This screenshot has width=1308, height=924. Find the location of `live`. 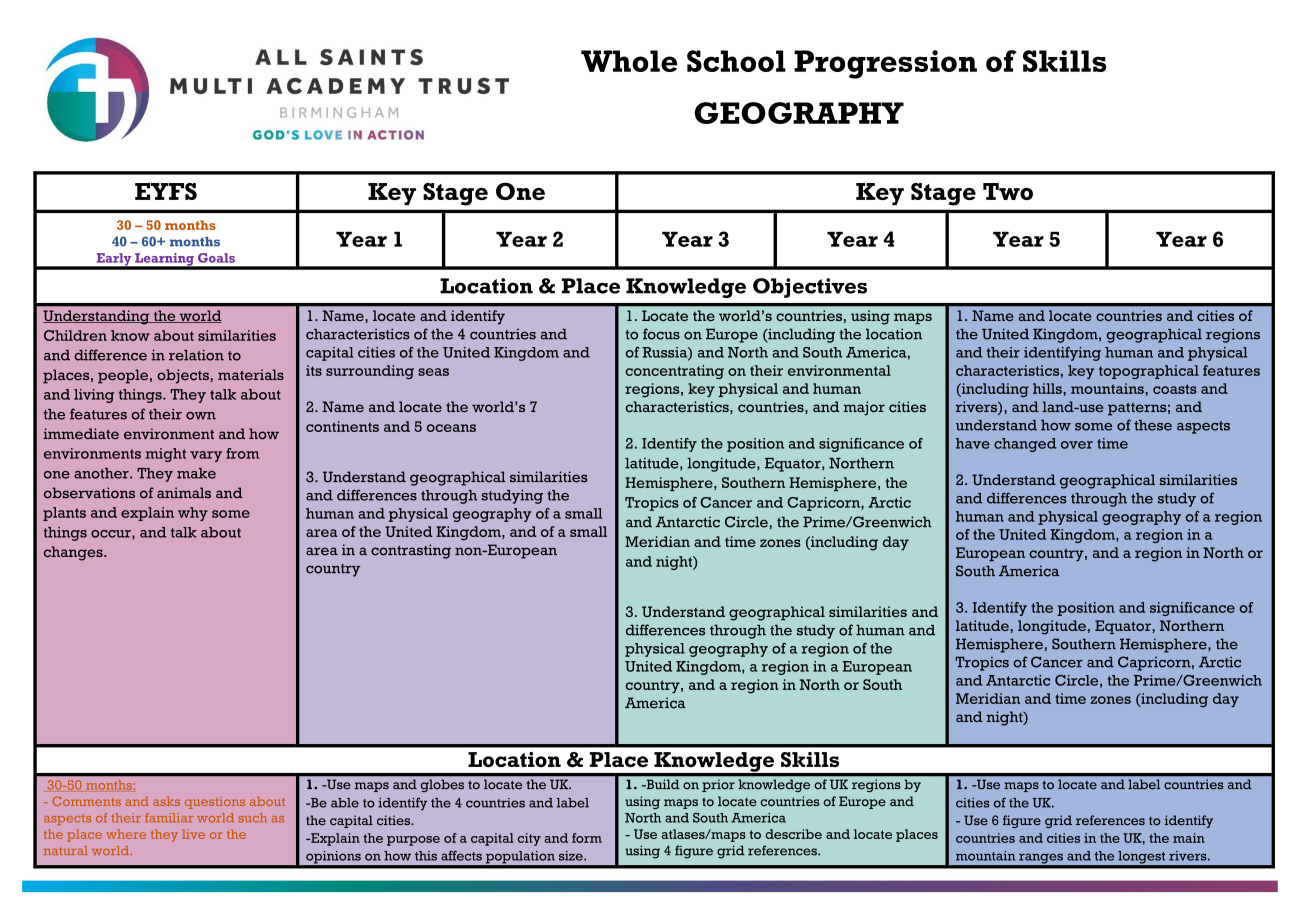

live is located at coordinates (193, 834).
